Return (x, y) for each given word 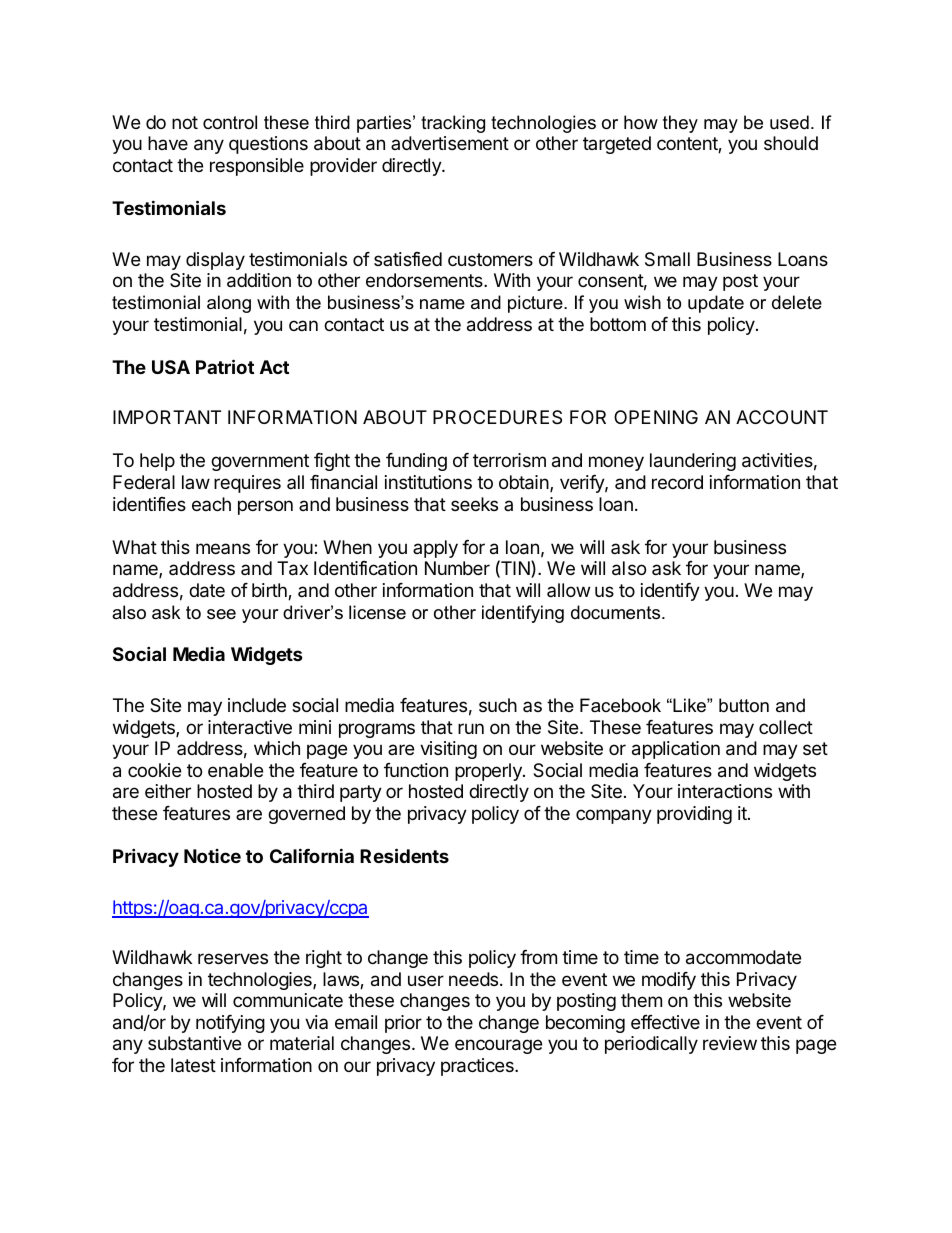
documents (617, 612)
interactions (725, 791)
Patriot (225, 366)
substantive (194, 1043)
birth (270, 591)
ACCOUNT (782, 417)
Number (457, 568)
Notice (212, 856)
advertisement (450, 143)
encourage (498, 1046)
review (730, 1043)
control (230, 122)
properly (489, 772)
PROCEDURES (497, 417)
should (791, 143)
